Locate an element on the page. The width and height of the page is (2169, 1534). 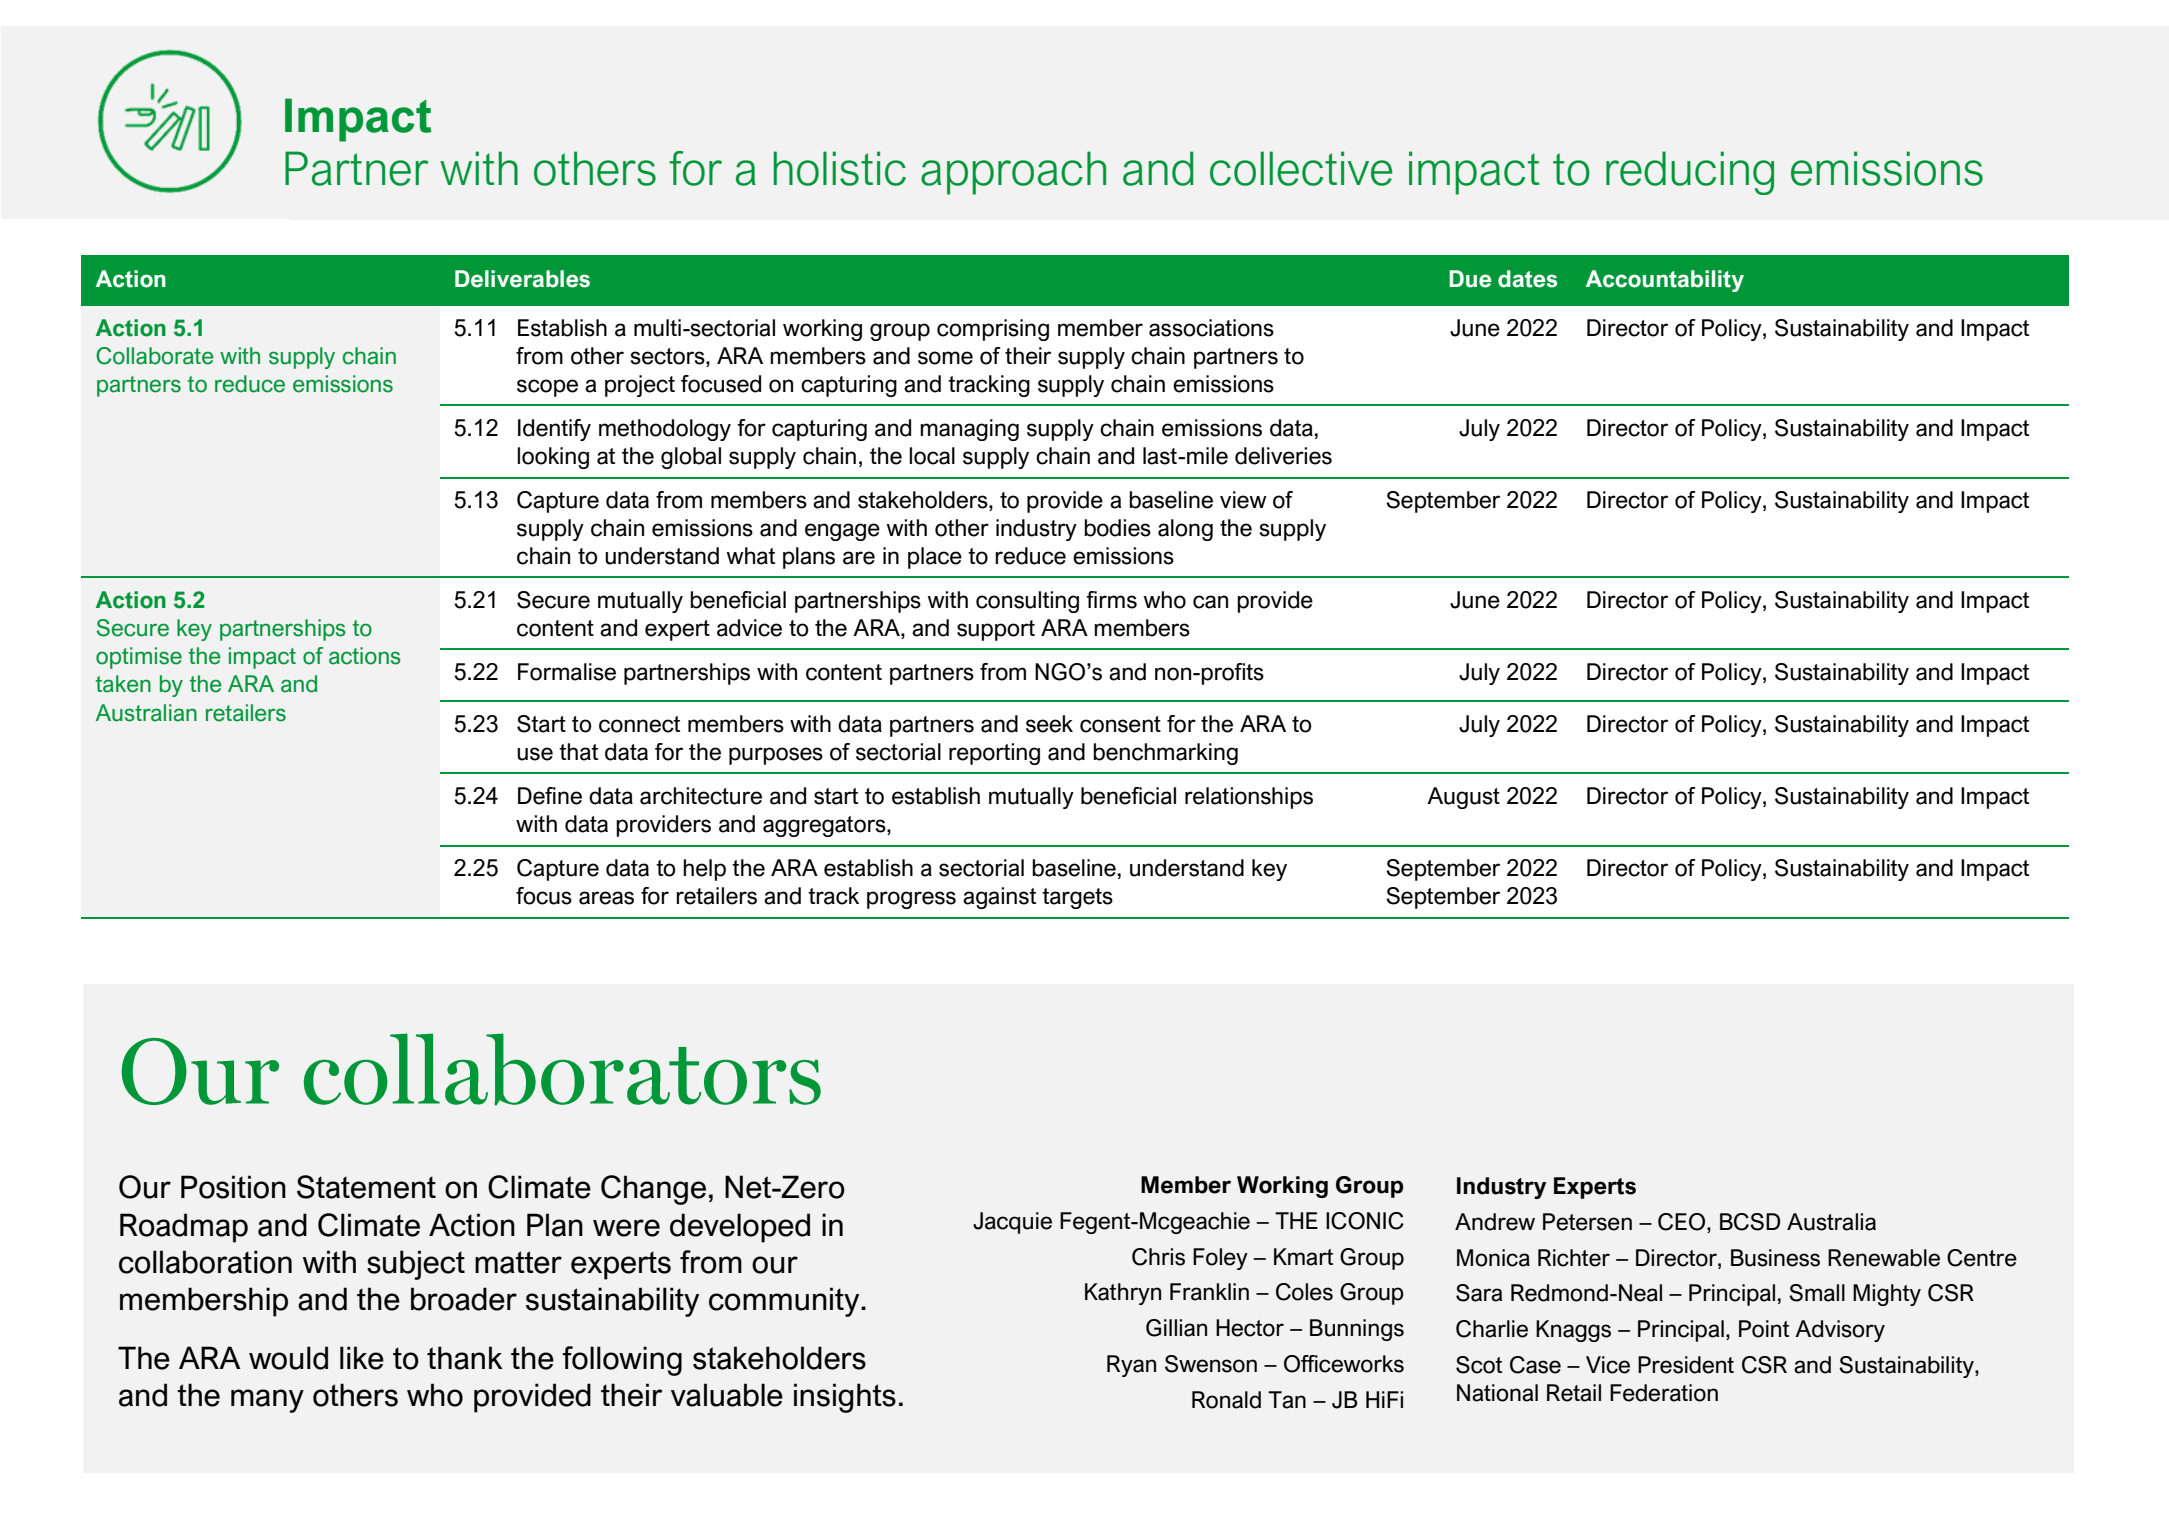
Jacquie is located at coordinates (1012, 1223).
